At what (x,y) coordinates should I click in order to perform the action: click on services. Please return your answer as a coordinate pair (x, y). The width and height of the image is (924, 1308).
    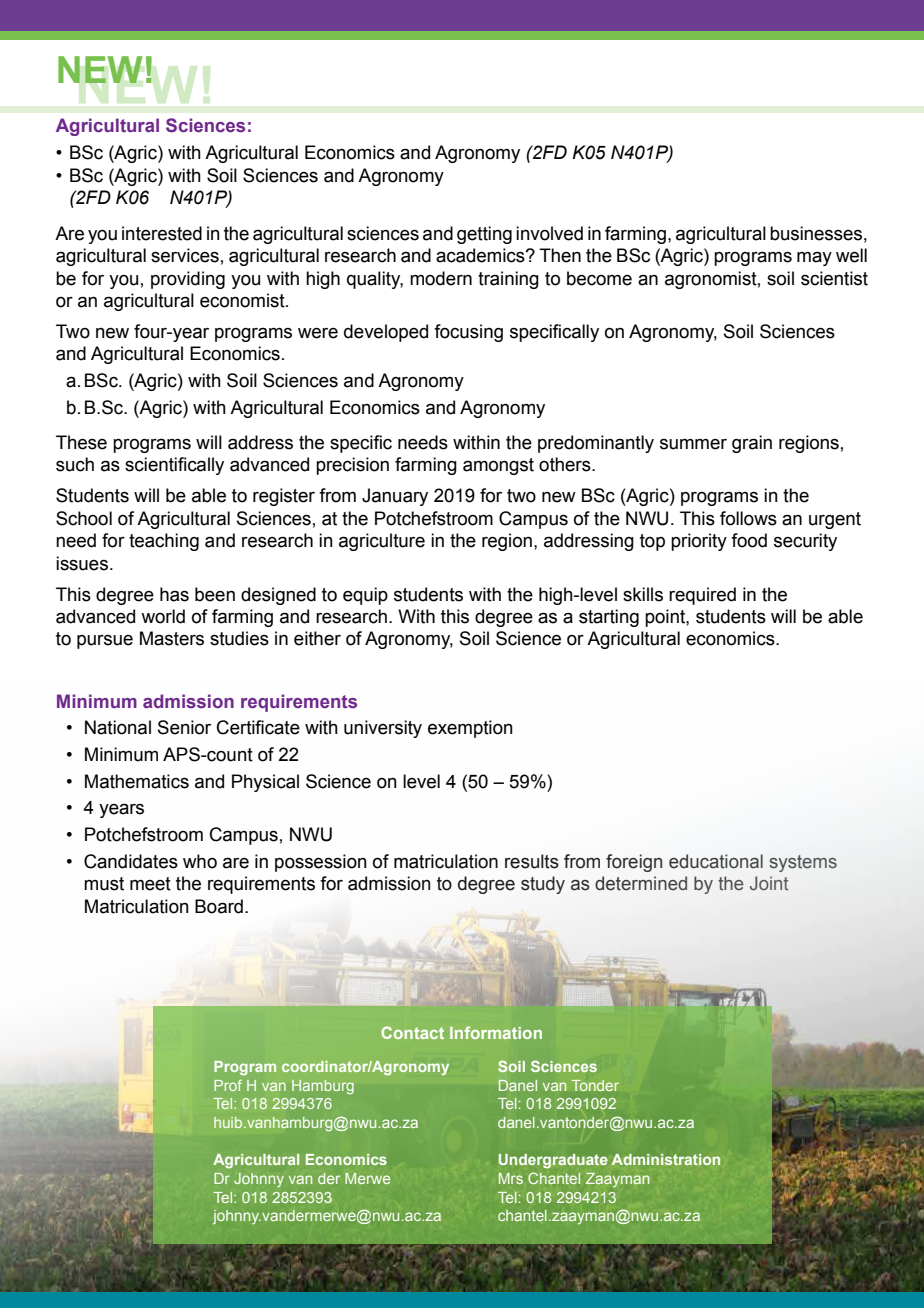
    Looking at the image, I should click on (185, 255).
